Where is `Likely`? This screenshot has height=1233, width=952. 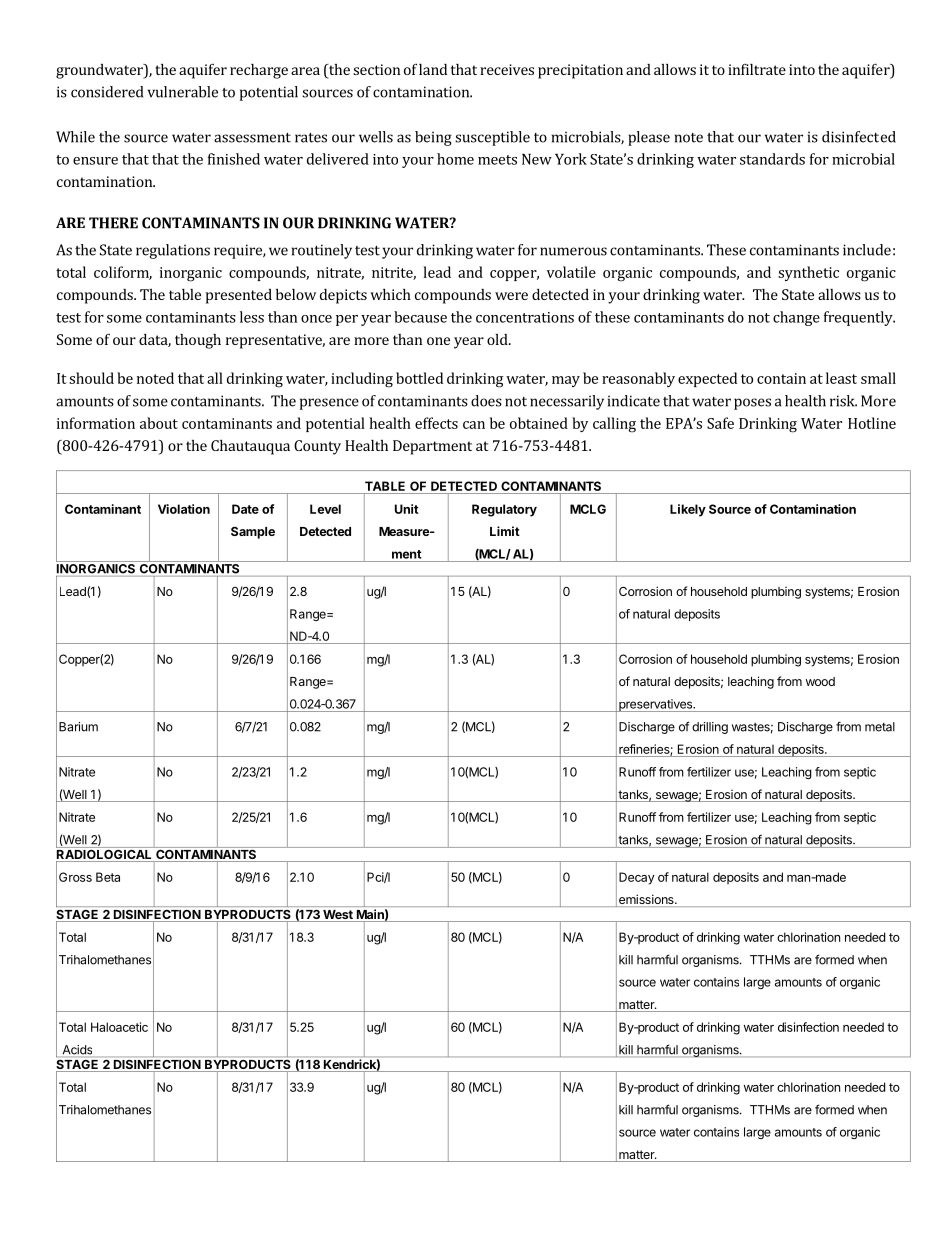
Likely is located at coordinates (688, 510).
